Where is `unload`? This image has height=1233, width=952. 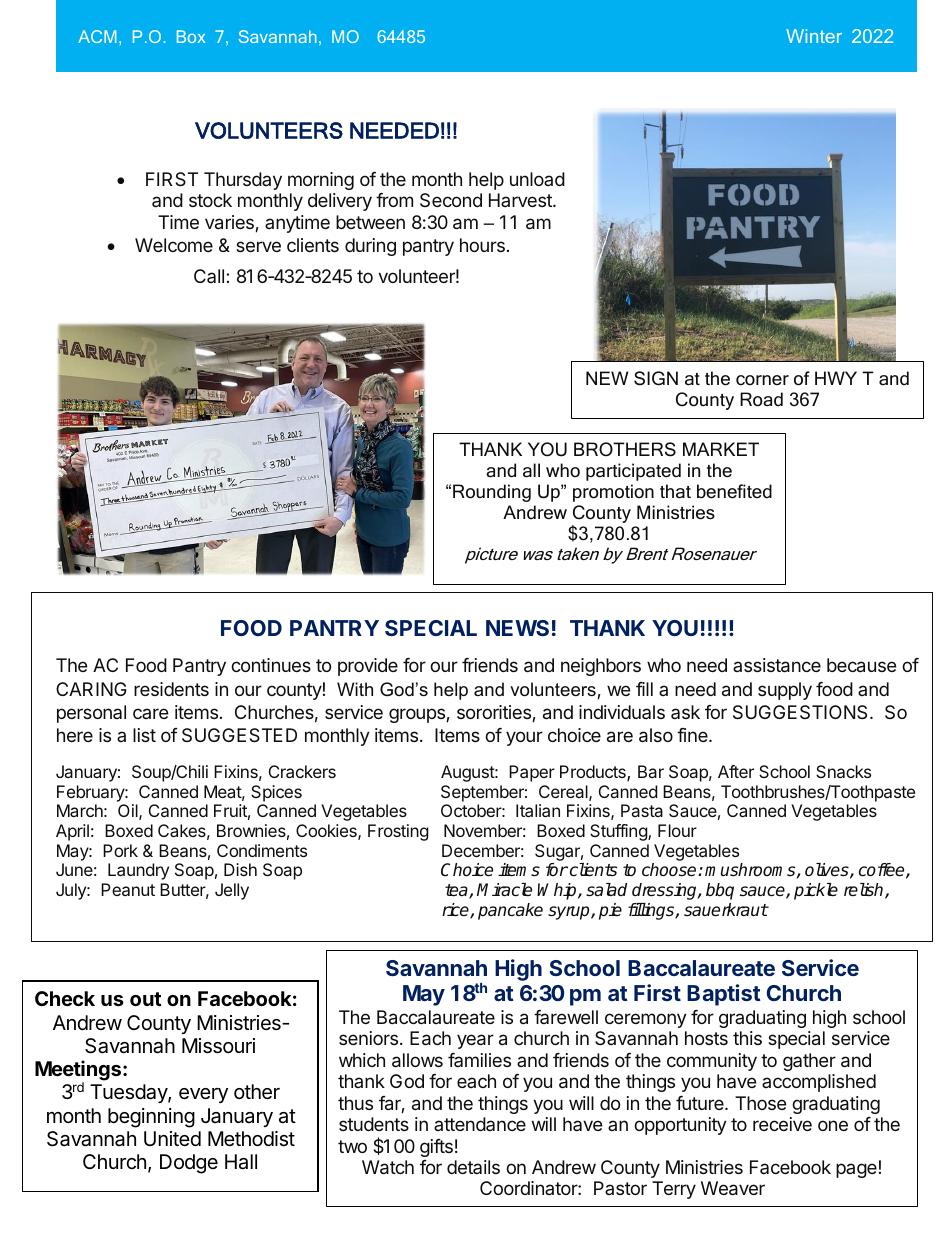
unload is located at coordinates (537, 179).
